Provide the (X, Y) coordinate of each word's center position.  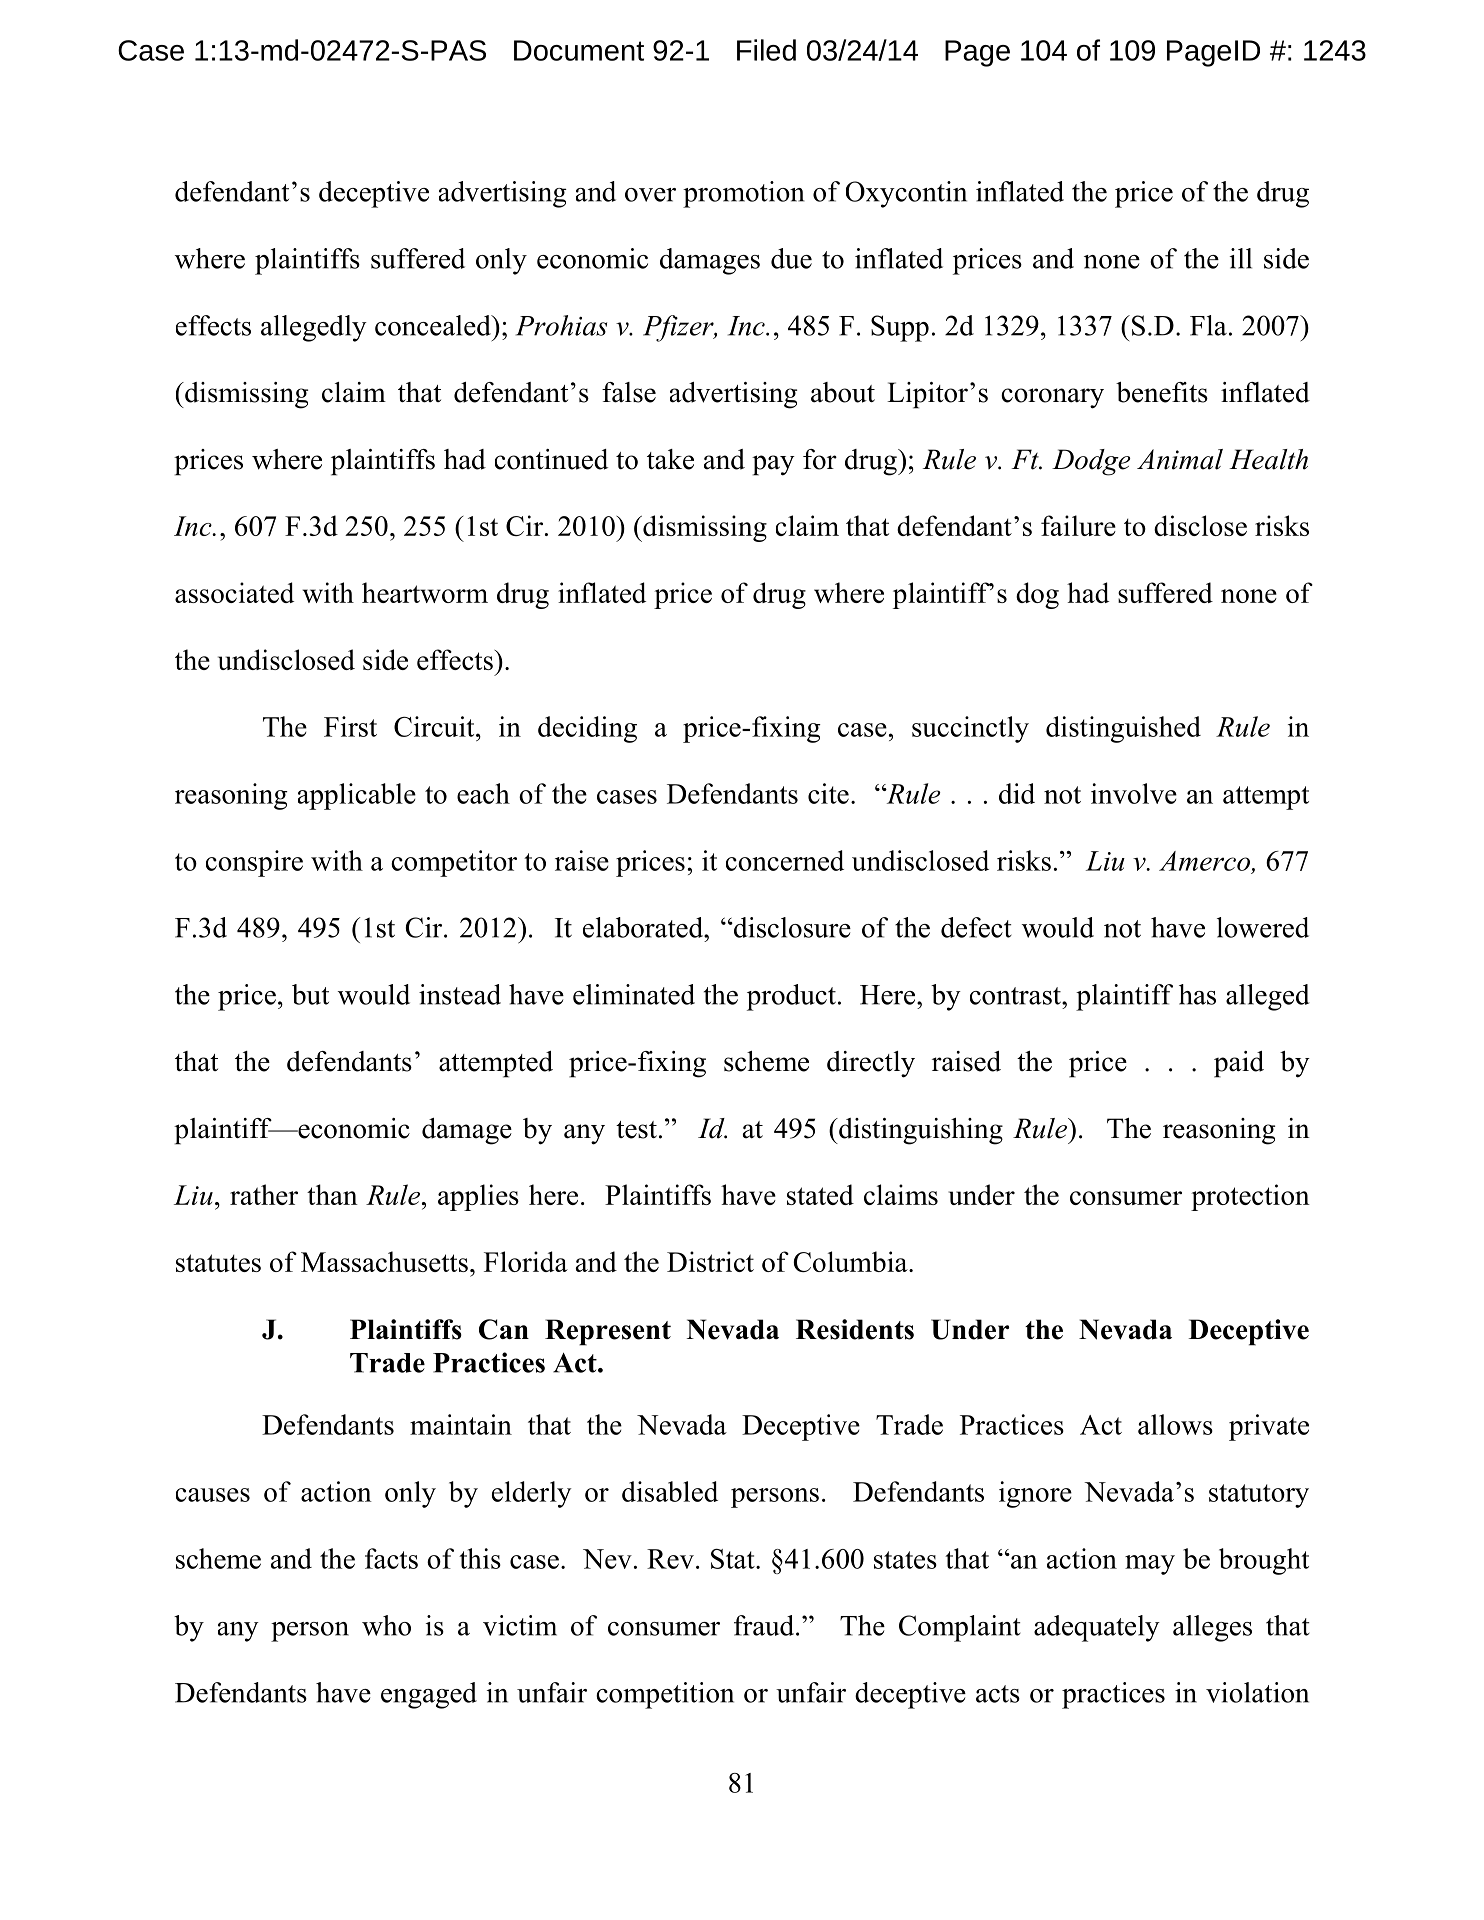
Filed (766, 50)
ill (1241, 258)
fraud (765, 1625)
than (332, 1194)
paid (1239, 1064)
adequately (1097, 1628)
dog (1037, 595)
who (386, 1625)
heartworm (425, 592)
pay (773, 465)
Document (579, 50)
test (636, 1130)
